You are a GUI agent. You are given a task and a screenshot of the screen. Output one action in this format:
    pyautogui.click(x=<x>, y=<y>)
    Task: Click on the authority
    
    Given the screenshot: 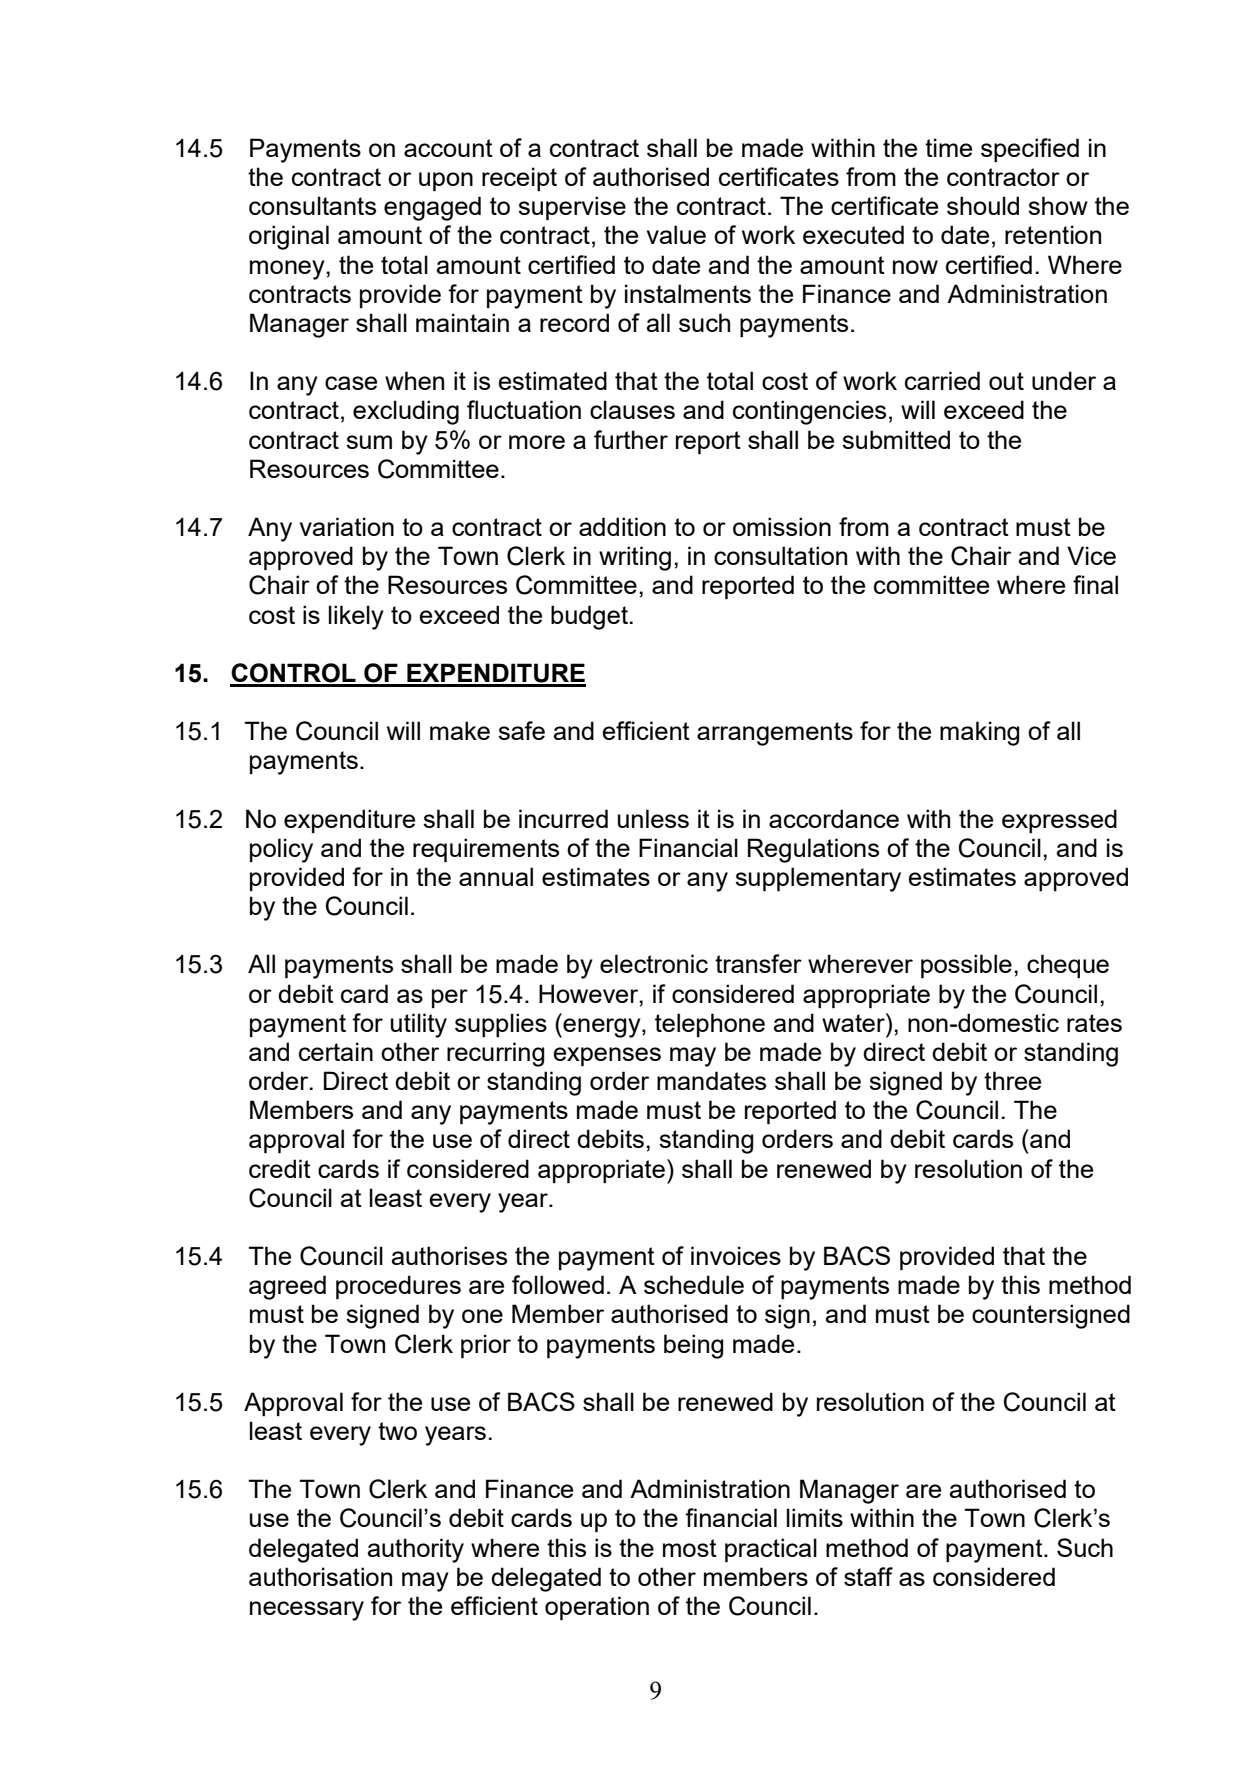 What is the action you would take?
    pyautogui.click(x=416, y=1550)
